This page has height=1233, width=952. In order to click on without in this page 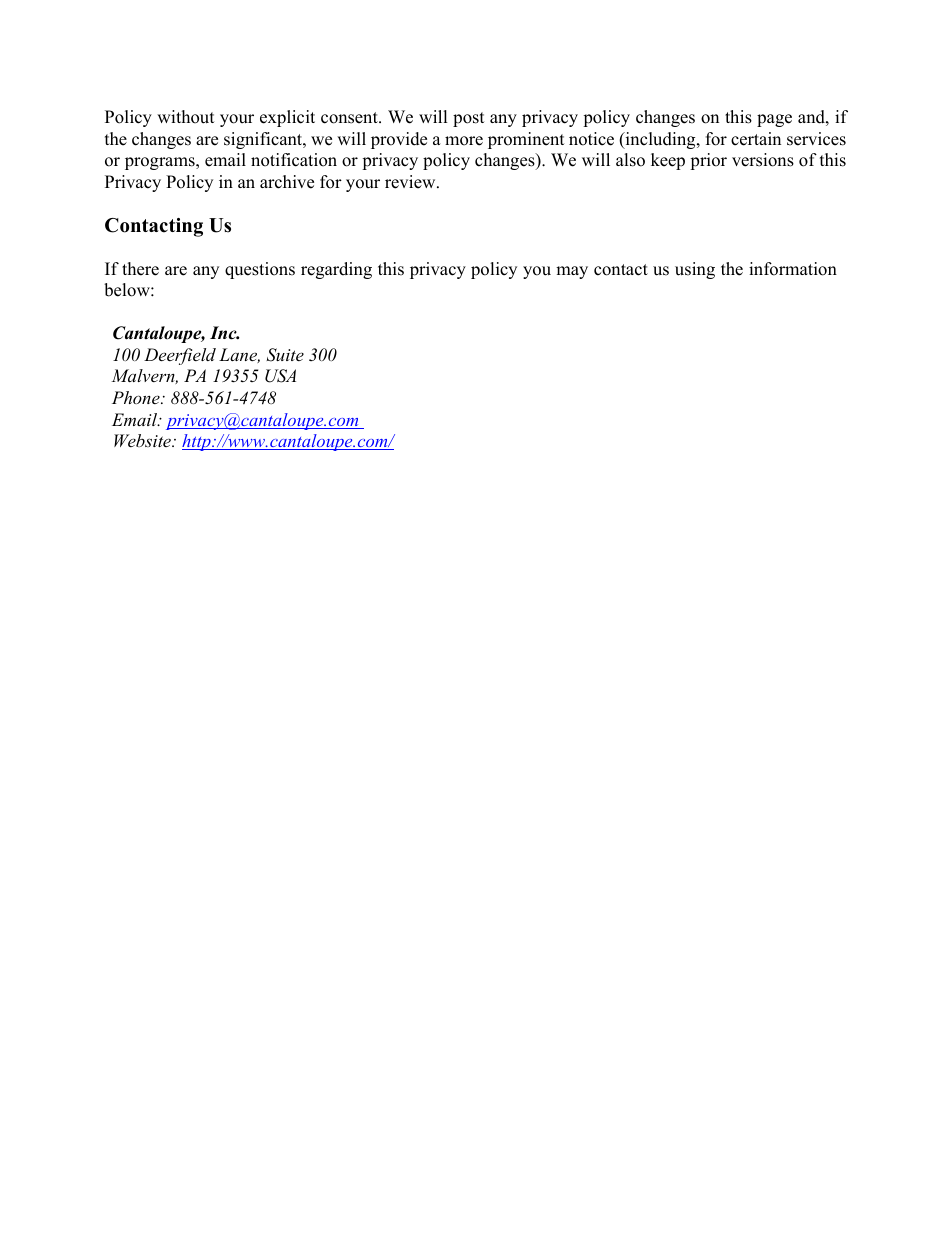, I will do `click(186, 117)`.
